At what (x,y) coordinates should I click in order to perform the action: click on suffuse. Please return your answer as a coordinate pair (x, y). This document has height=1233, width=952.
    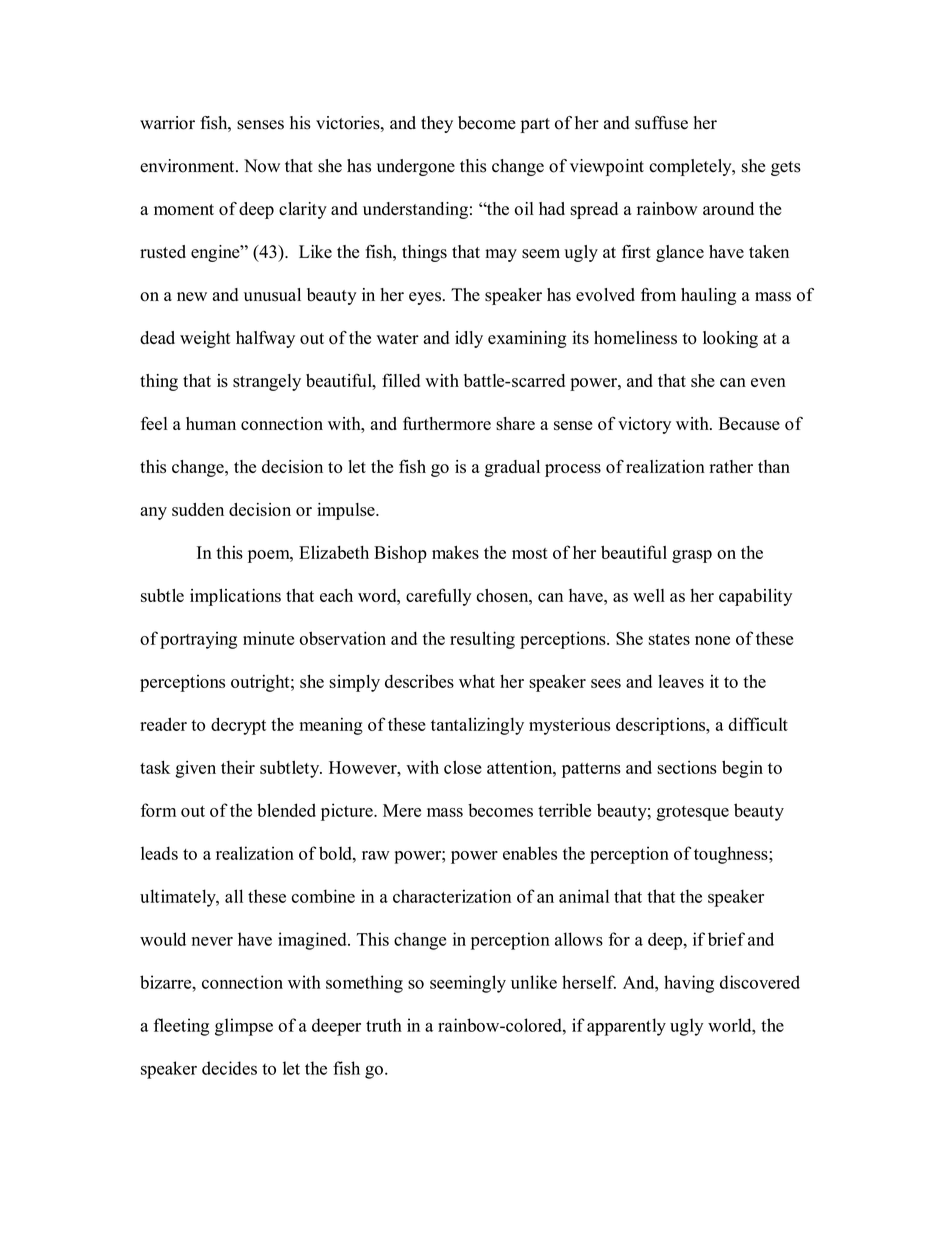
    Looking at the image, I should click on (661, 123).
